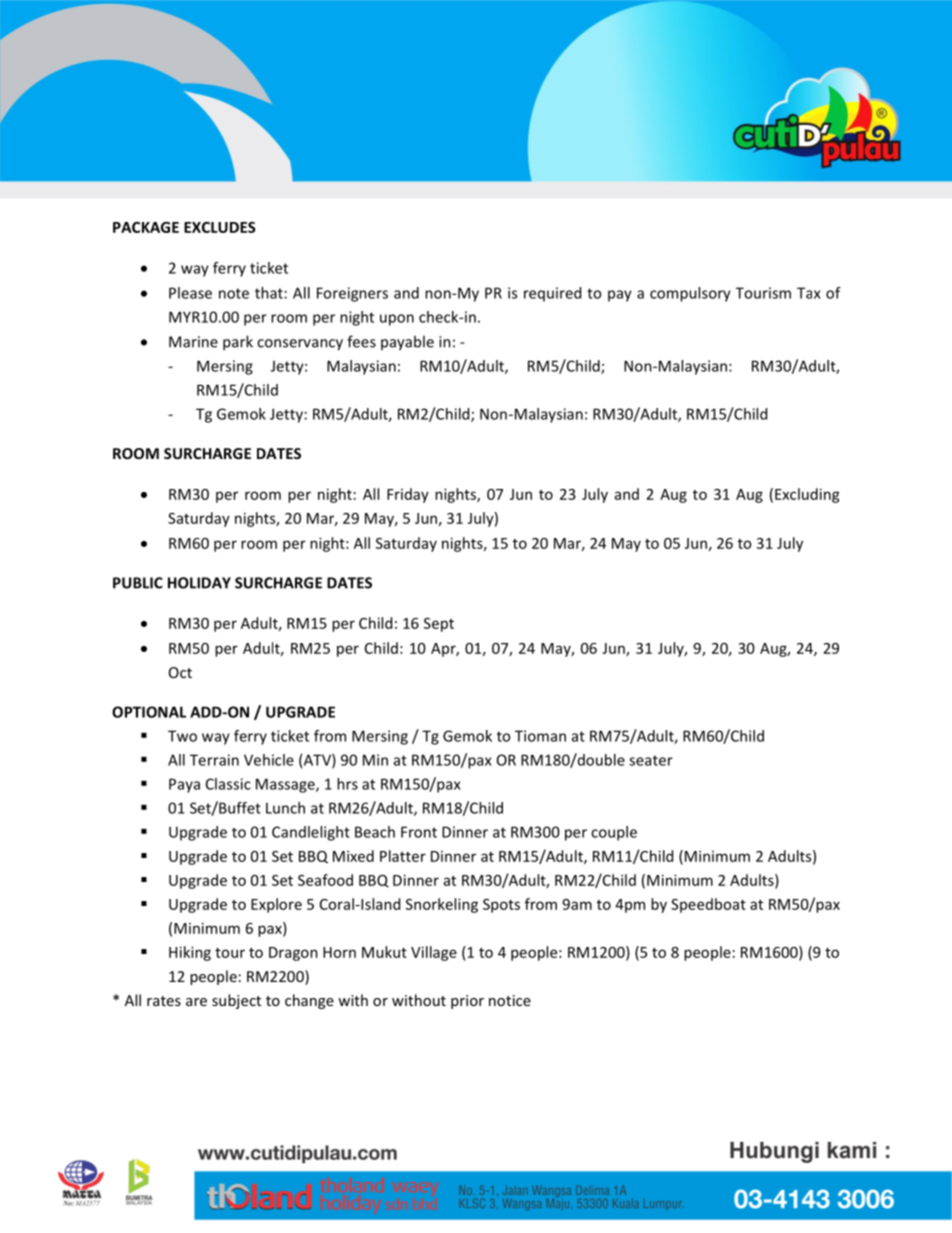  I want to click on Friday, so click(408, 495).
